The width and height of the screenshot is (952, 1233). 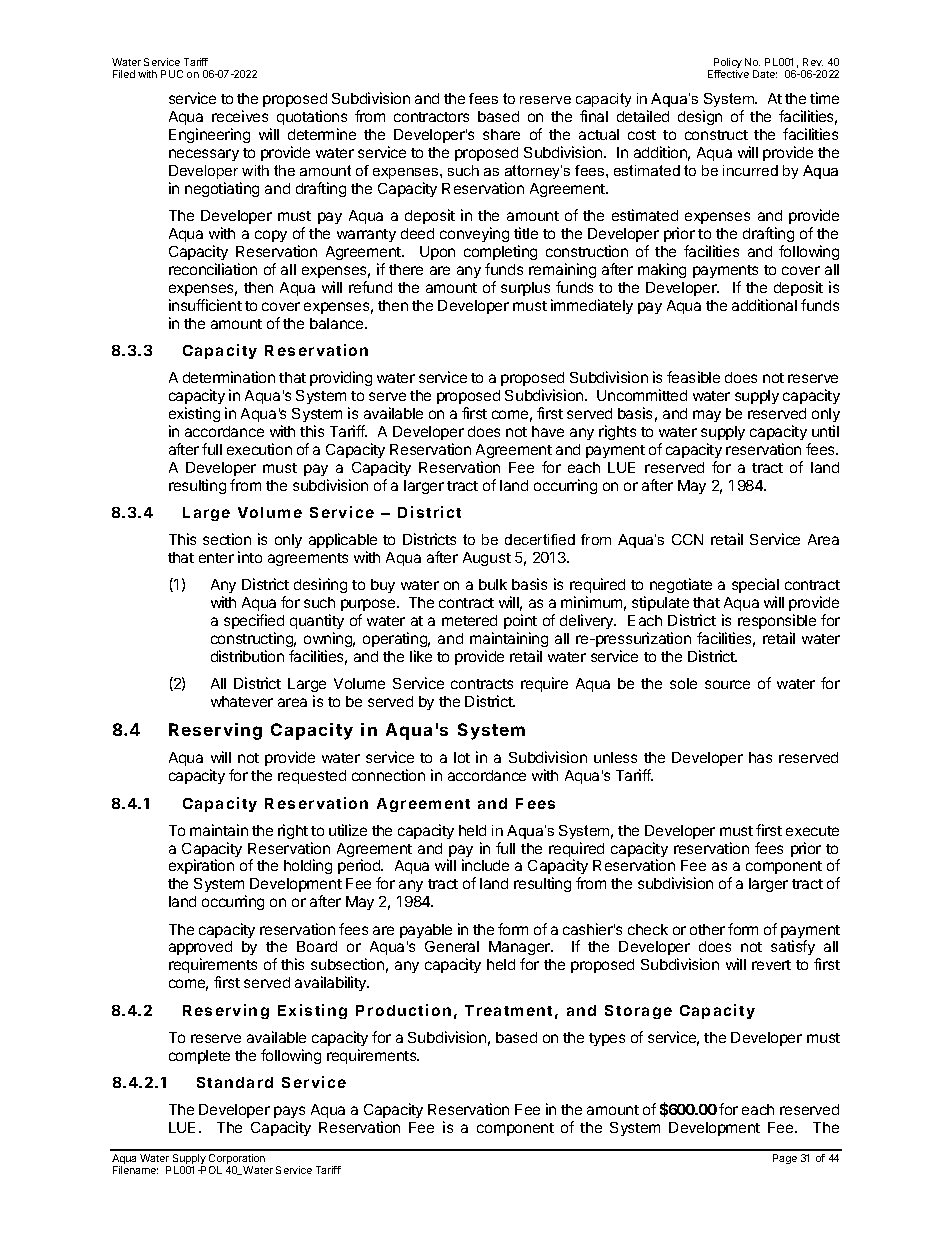 What do you see at coordinates (777, 621) in the screenshot?
I see `responsible` at bounding box center [777, 621].
